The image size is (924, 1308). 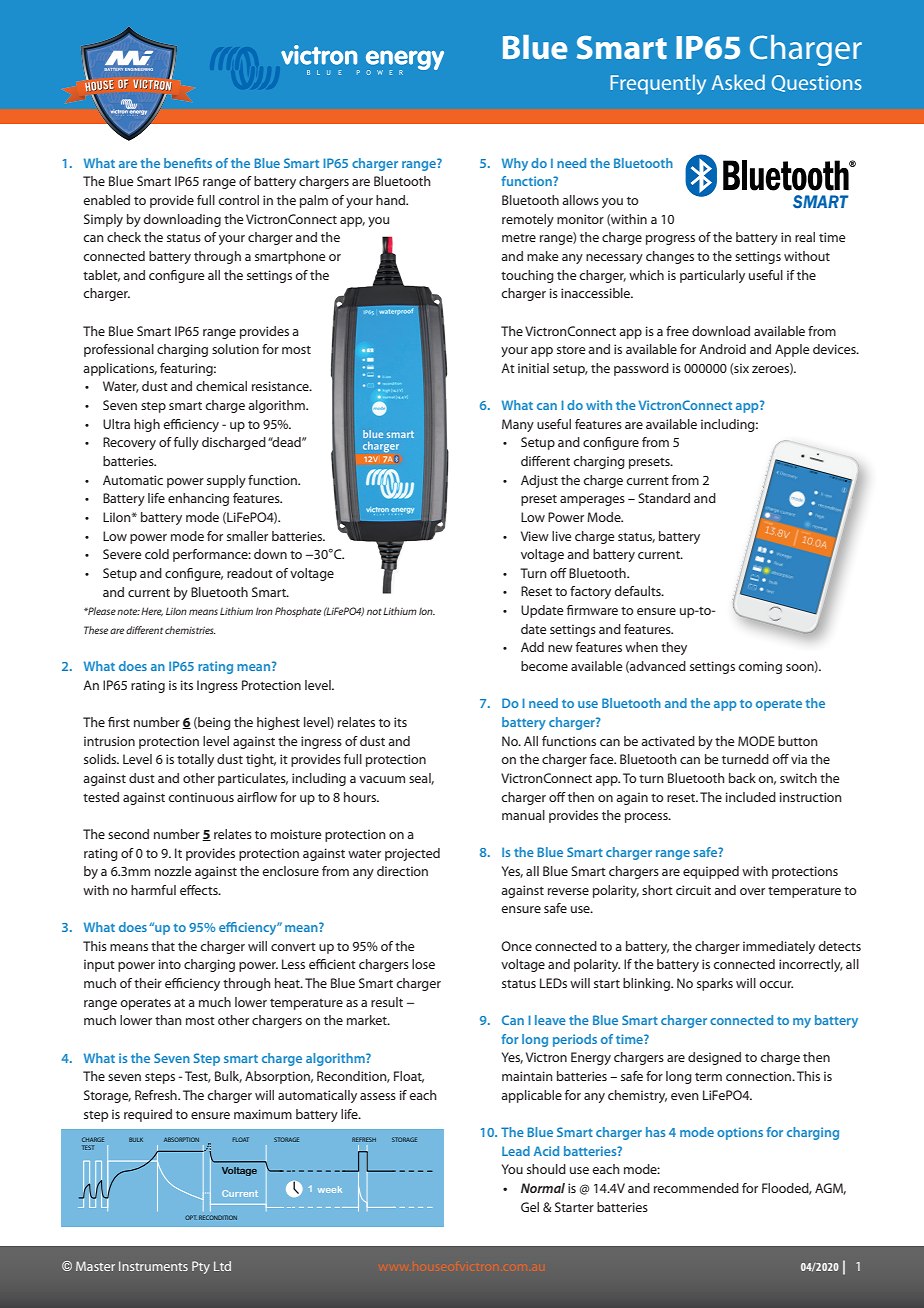 What do you see at coordinates (188, 163) in the screenshot?
I see `benefits` at bounding box center [188, 163].
